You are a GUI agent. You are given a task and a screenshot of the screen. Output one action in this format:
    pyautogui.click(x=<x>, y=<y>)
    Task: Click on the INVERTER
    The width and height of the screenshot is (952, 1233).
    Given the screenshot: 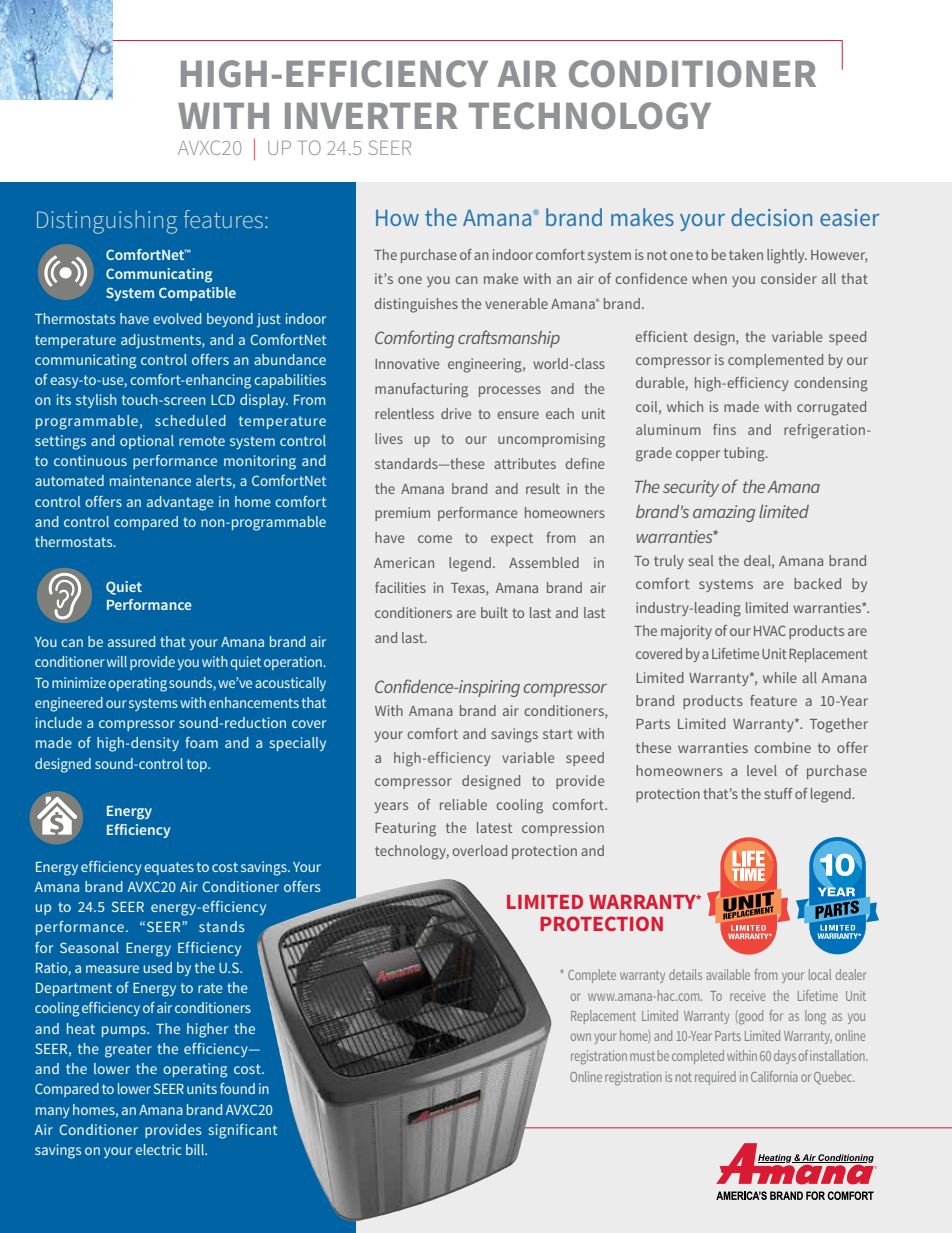 What is the action you would take?
    pyautogui.click(x=371, y=116)
